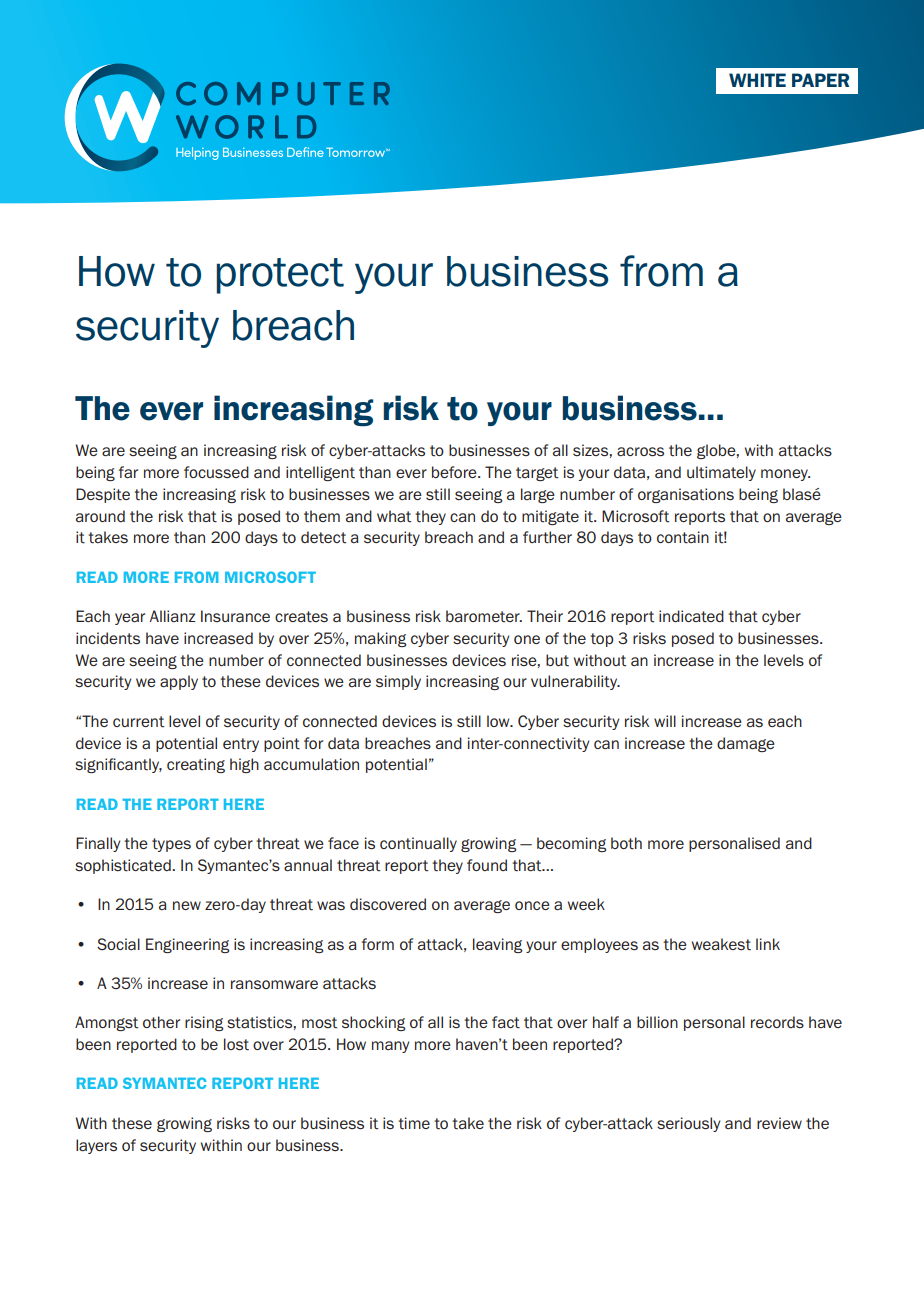 The image size is (924, 1308). Describe the element at coordinates (414, 1123) in the screenshot. I see `time` at that location.
